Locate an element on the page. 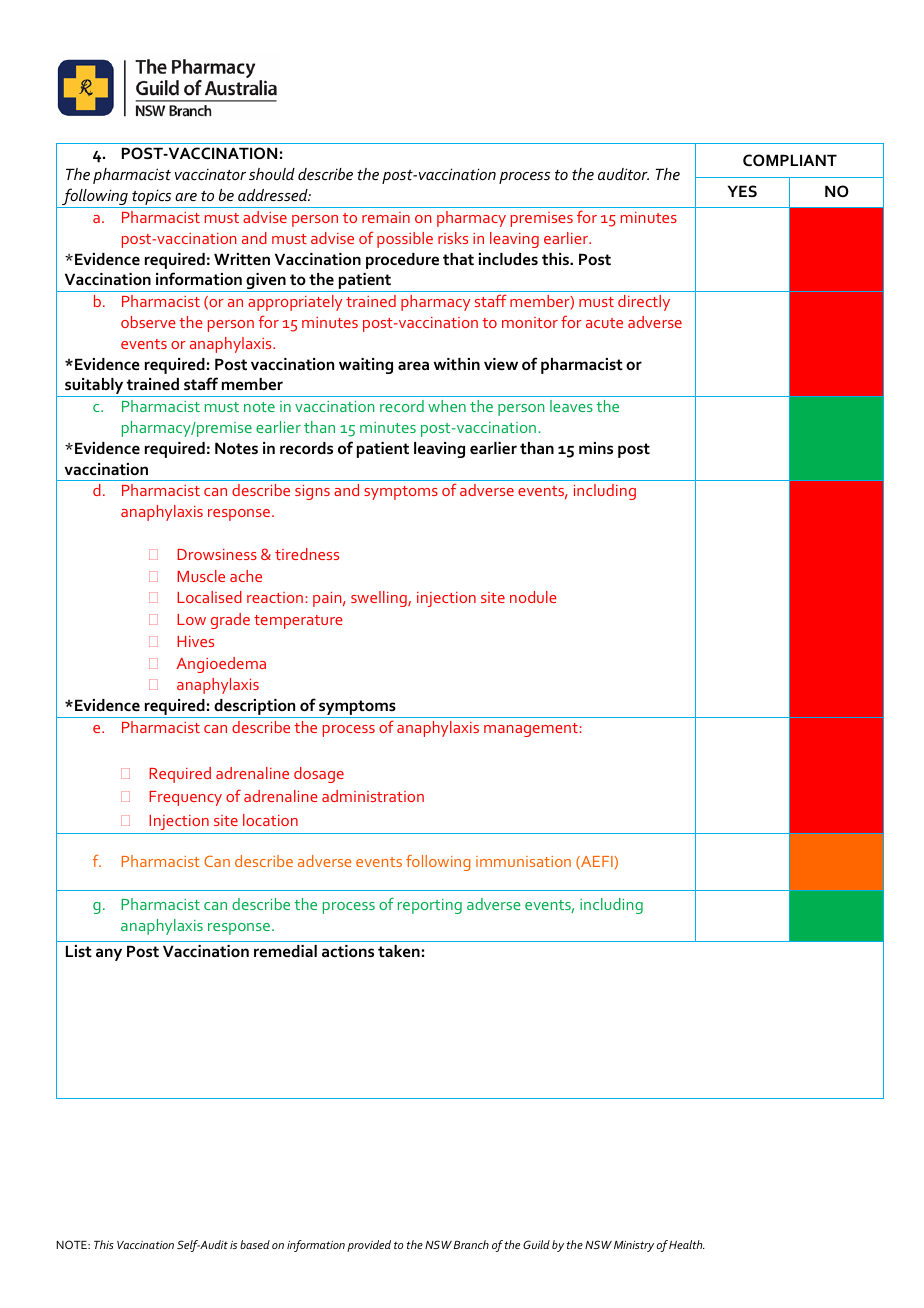 The image size is (924, 1308). immunisation is located at coordinates (523, 861).
